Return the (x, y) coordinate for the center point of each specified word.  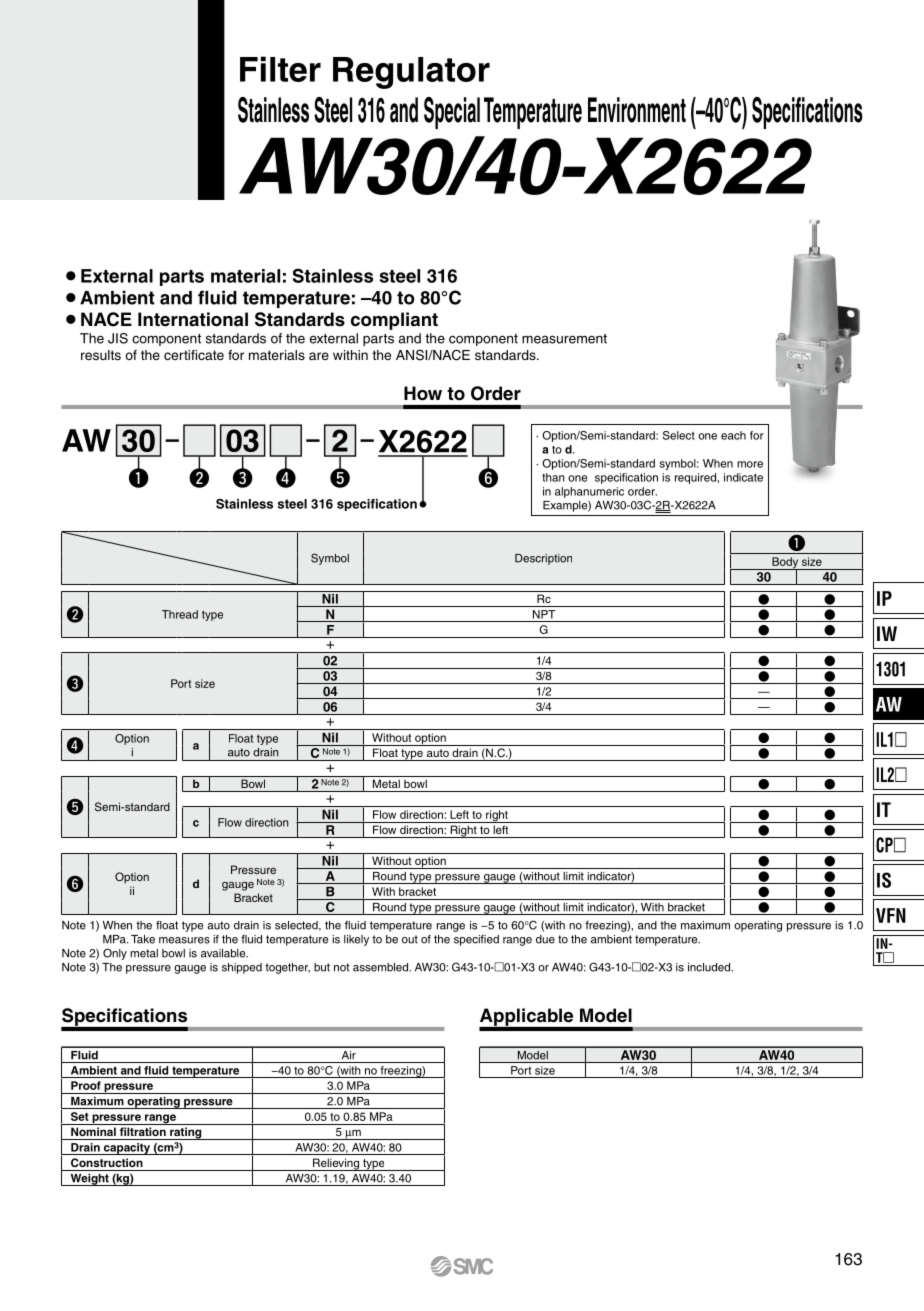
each (733, 435)
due (545, 939)
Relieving (336, 1164)
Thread (180, 614)
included (710, 967)
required (695, 478)
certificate (194, 355)
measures (184, 940)
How (423, 393)
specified (476, 940)
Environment (637, 110)
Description (543, 559)
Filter (280, 69)
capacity (127, 1149)
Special (452, 113)
